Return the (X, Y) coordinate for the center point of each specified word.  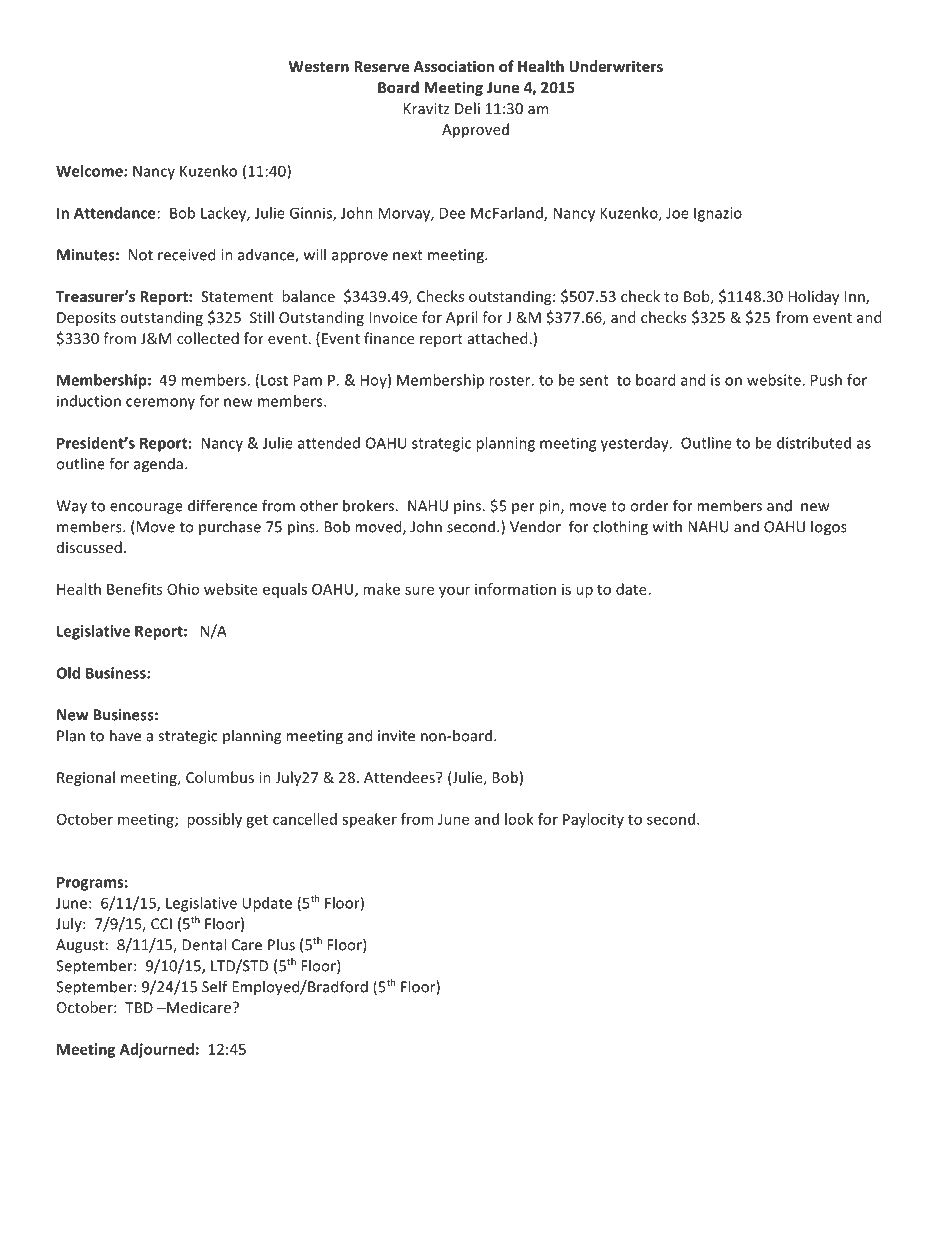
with (667, 526)
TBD (139, 1007)
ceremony (160, 404)
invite (396, 736)
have (125, 735)
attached (497, 338)
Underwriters (616, 66)
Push (826, 380)
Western (319, 66)
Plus (281, 944)
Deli (467, 108)
